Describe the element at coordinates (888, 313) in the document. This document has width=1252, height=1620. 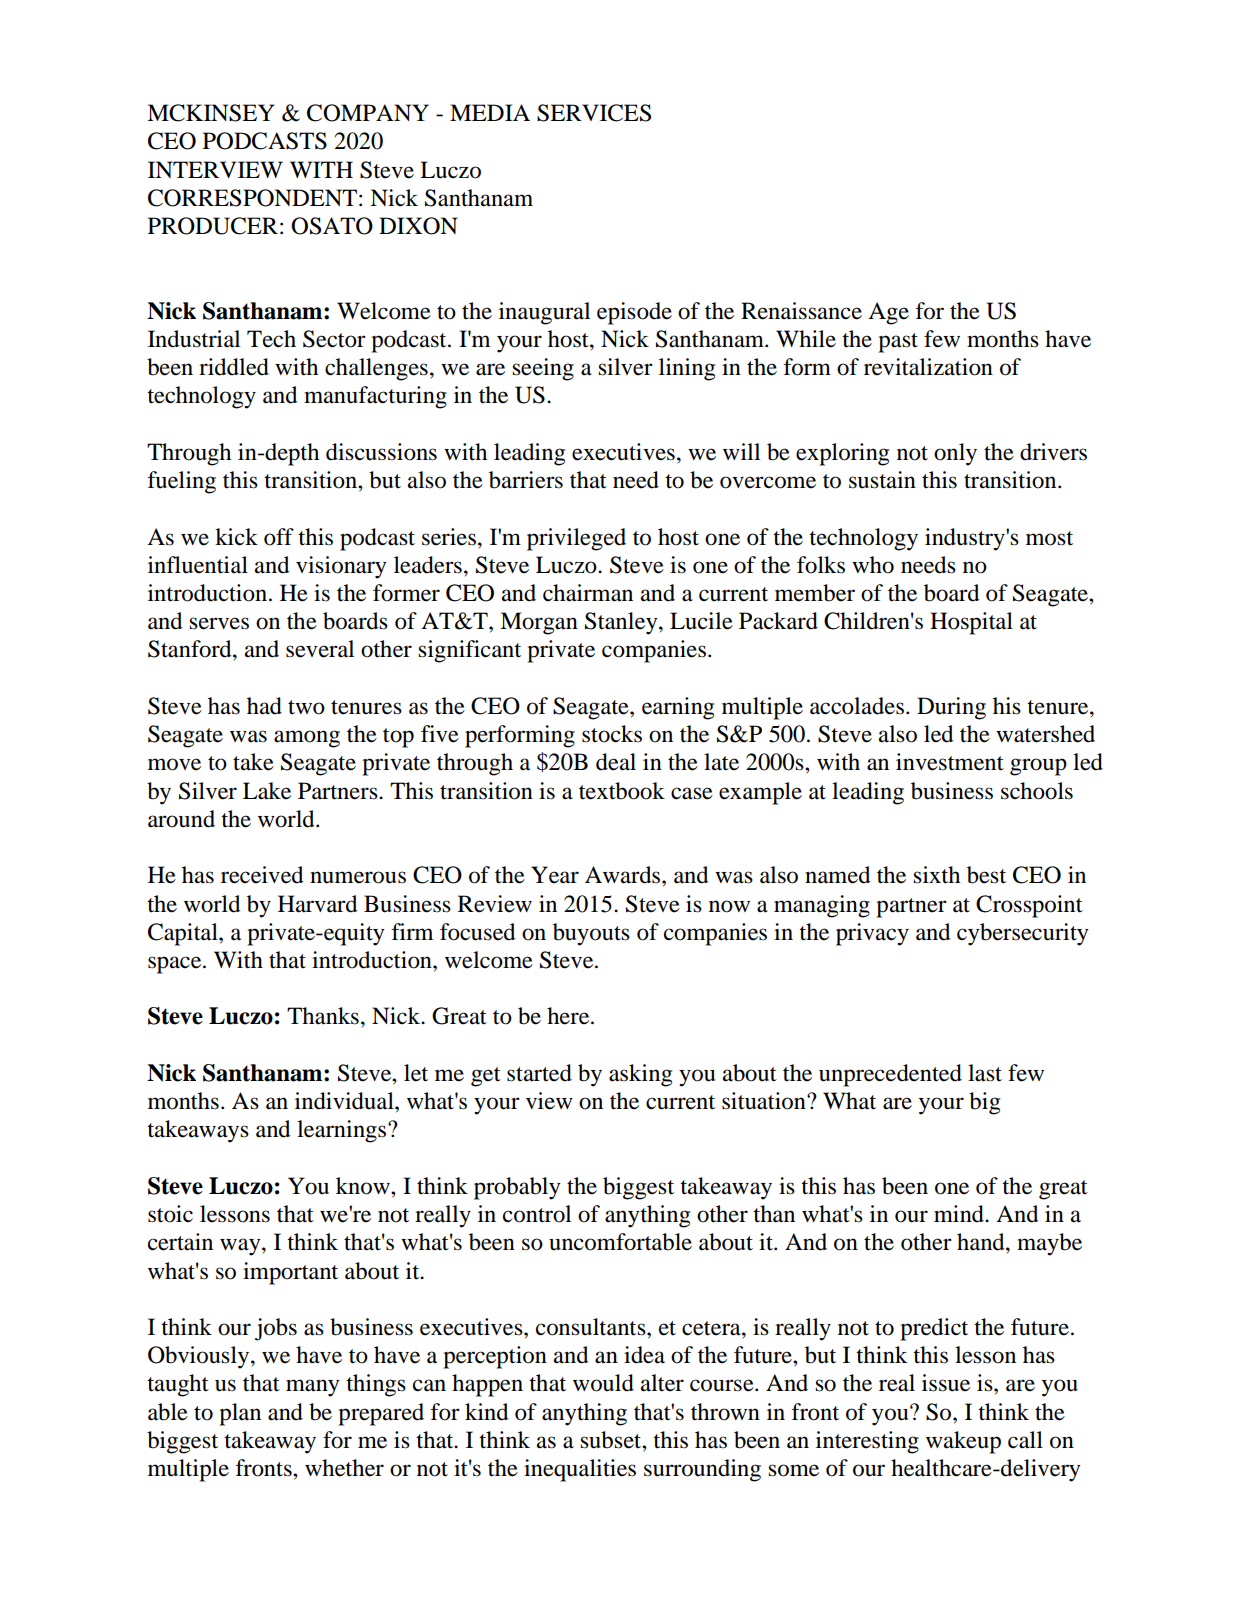
I see `Age` at that location.
